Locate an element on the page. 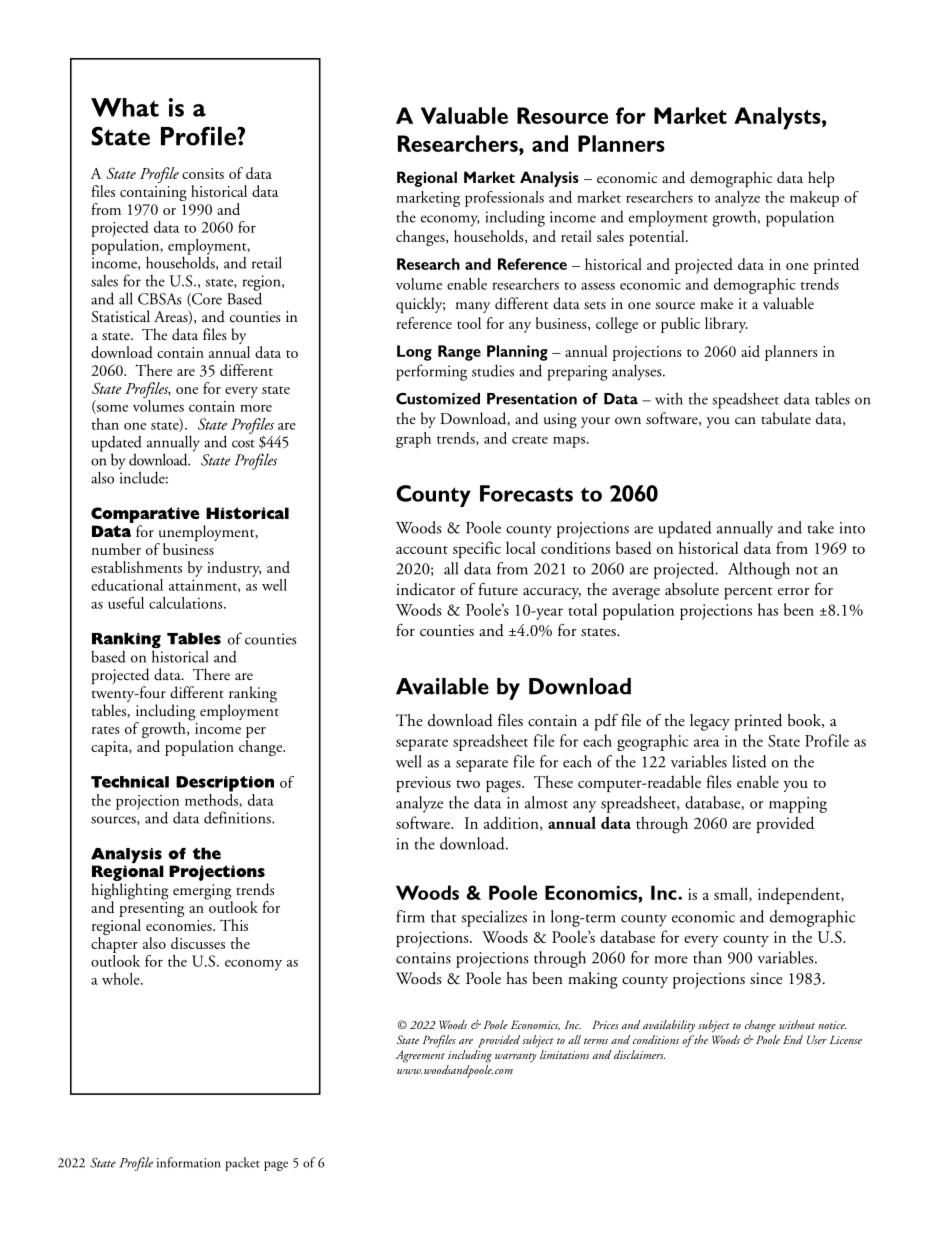 This image has width=952, height=1233. professionals is located at coordinates (504, 199).
